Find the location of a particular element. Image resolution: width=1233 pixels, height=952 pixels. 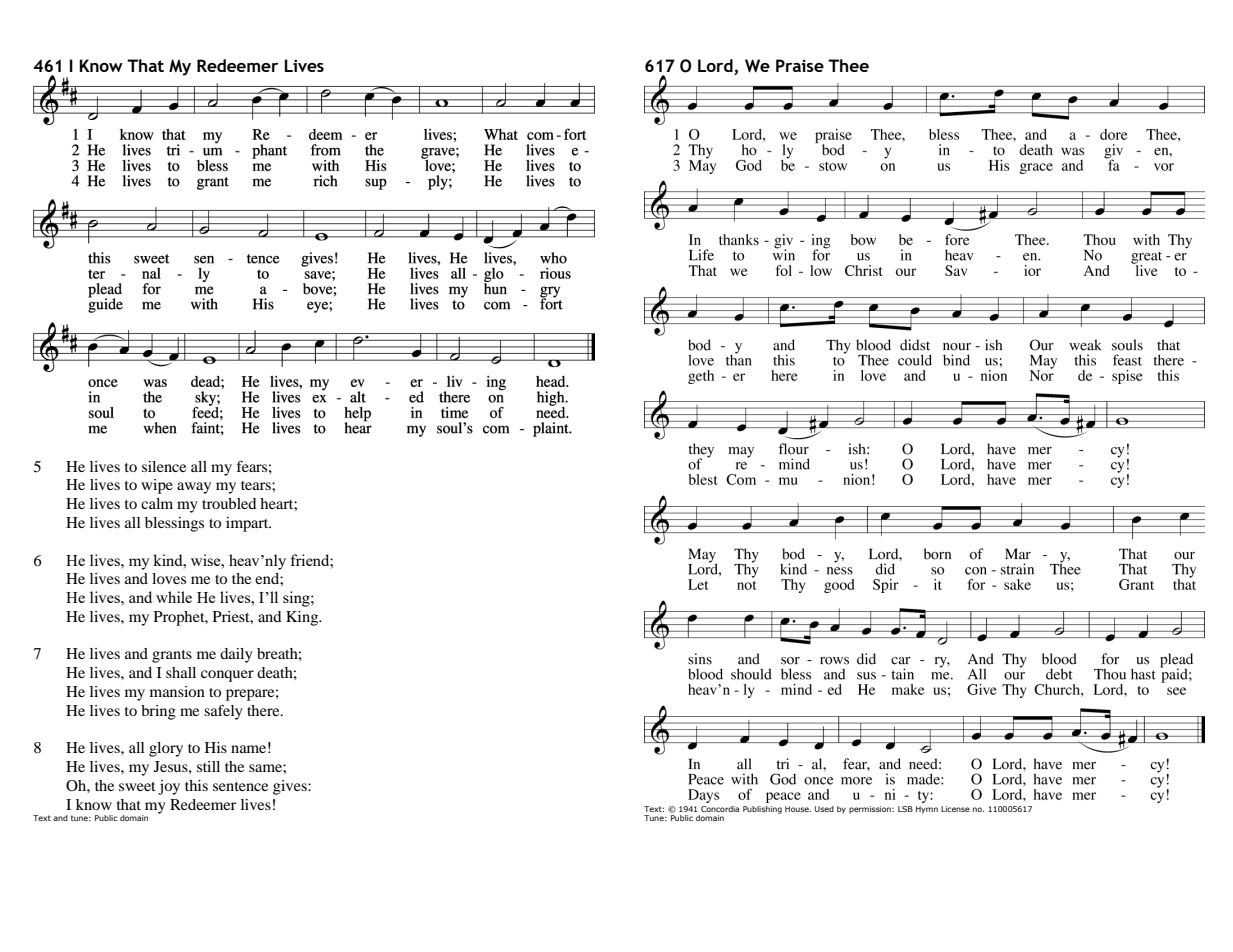

impart is located at coordinates (248, 524).
